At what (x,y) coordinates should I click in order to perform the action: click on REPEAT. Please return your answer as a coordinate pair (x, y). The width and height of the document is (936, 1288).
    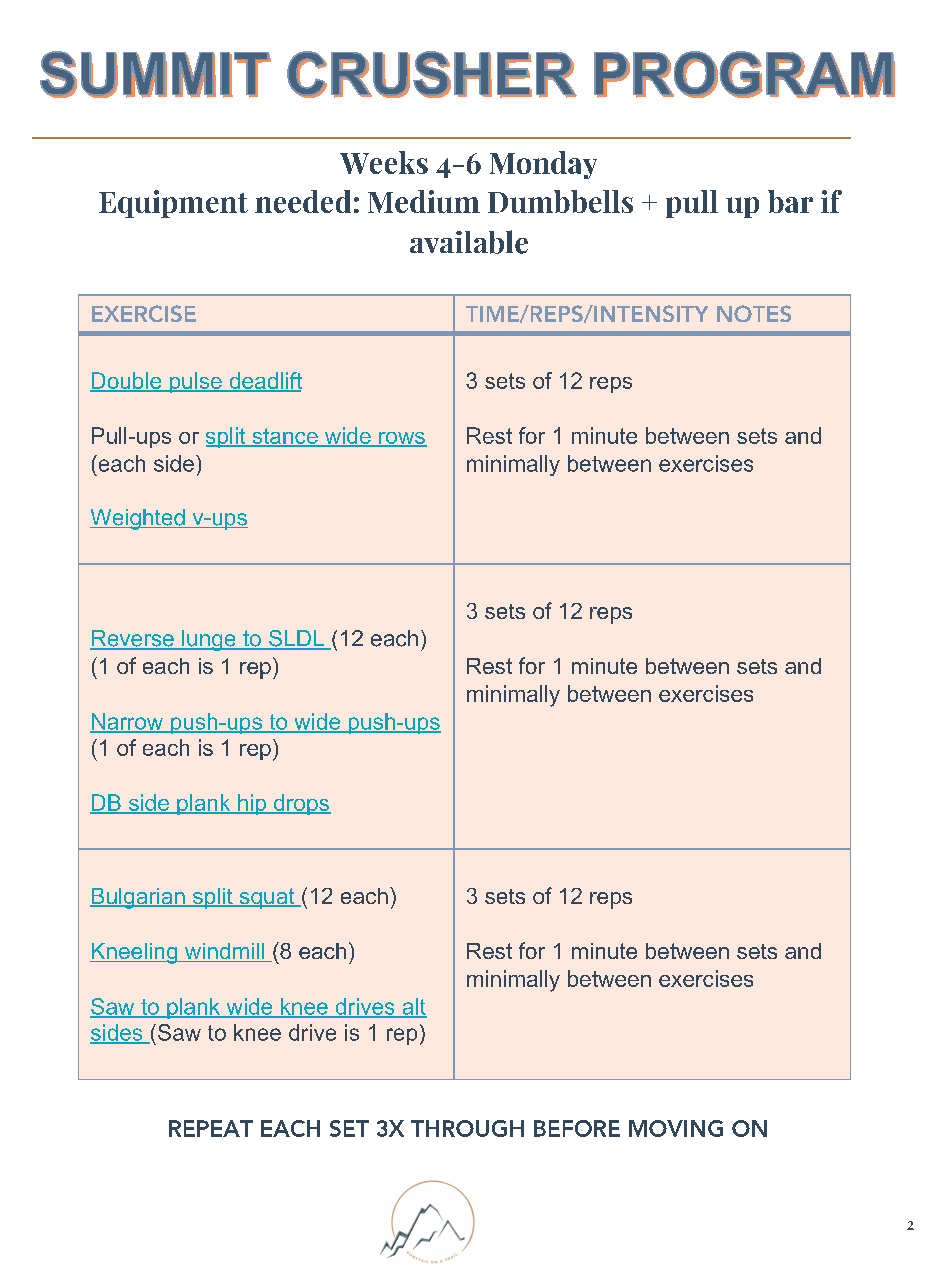
    Looking at the image, I should click on (211, 1128).
